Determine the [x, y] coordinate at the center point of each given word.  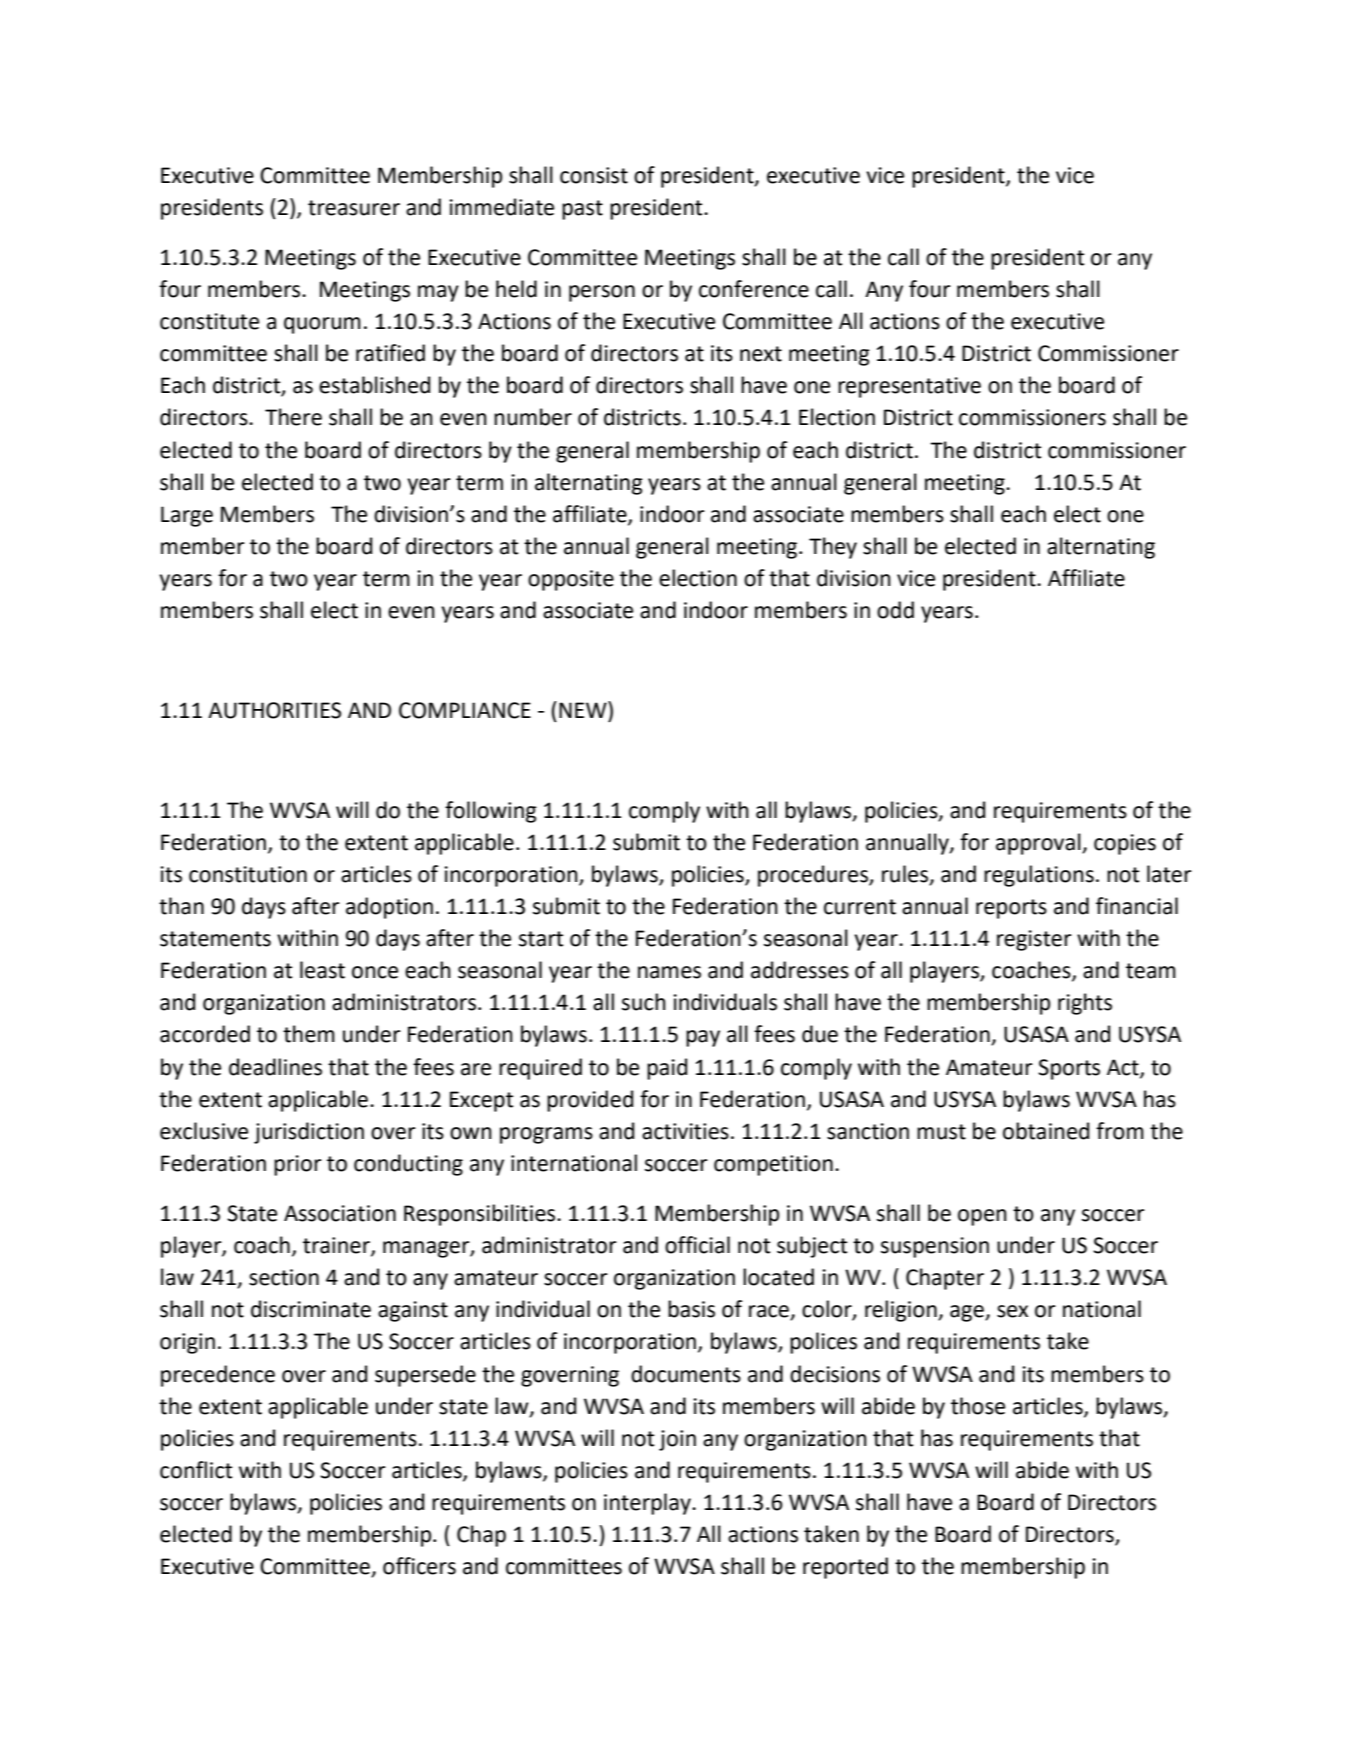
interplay [648, 1504]
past [582, 210]
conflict [196, 1470]
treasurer [354, 208]
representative [909, 387]
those [978, 1406]
